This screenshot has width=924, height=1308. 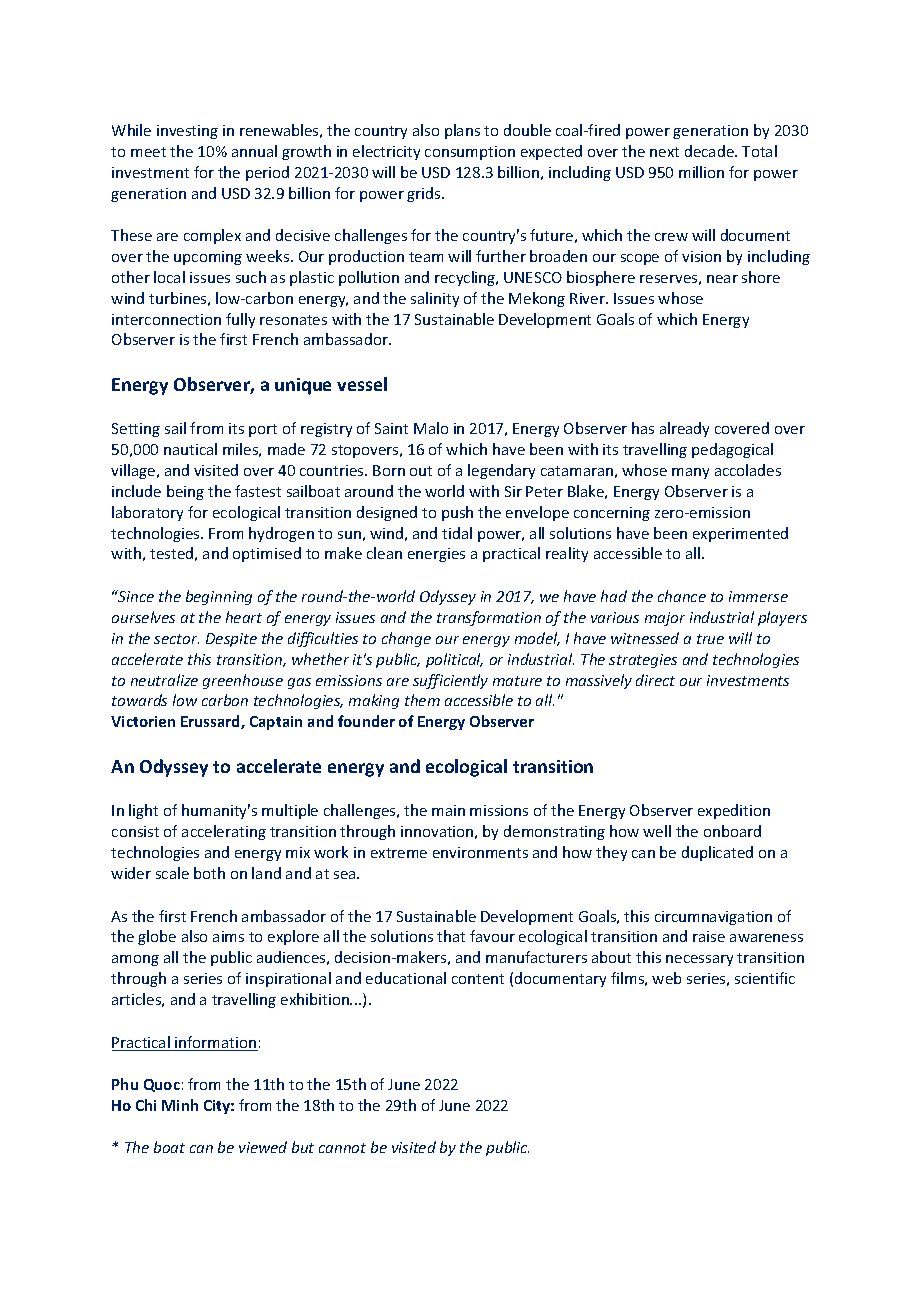 I want to click on both, so click(x=209, y=873).
